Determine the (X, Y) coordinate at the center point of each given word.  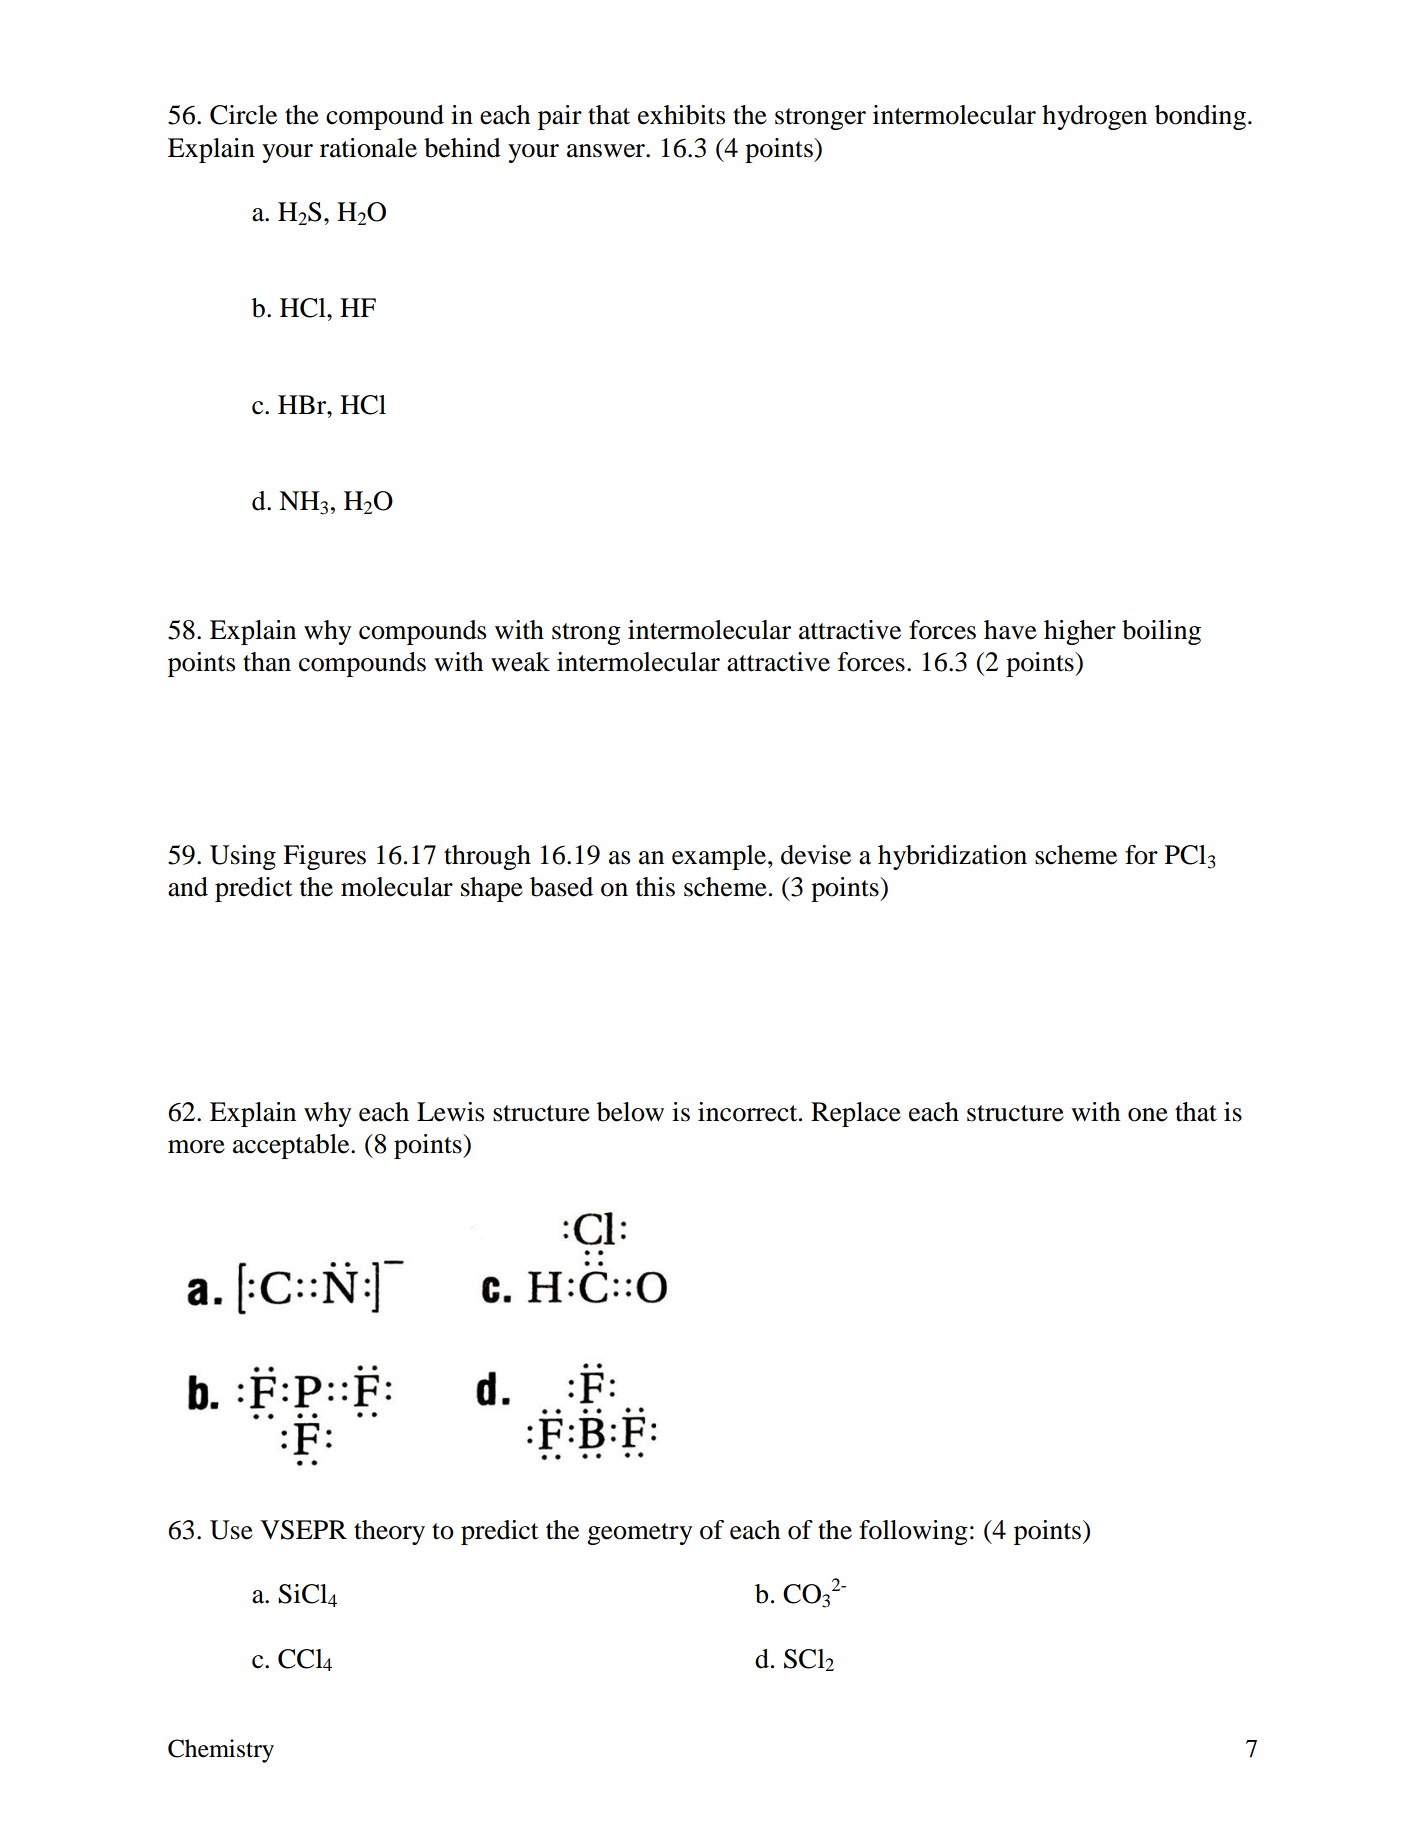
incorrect (749, 1112)
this (655, 887)
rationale (368, 148)
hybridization (952, 857)
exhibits (681, 115)
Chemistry (221, 1751)
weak (520, 662)
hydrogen (1094, 117)
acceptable (292, 1146)
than (267, 662)
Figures (324, 857)
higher (1080, 632)
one (1148, 1115)
